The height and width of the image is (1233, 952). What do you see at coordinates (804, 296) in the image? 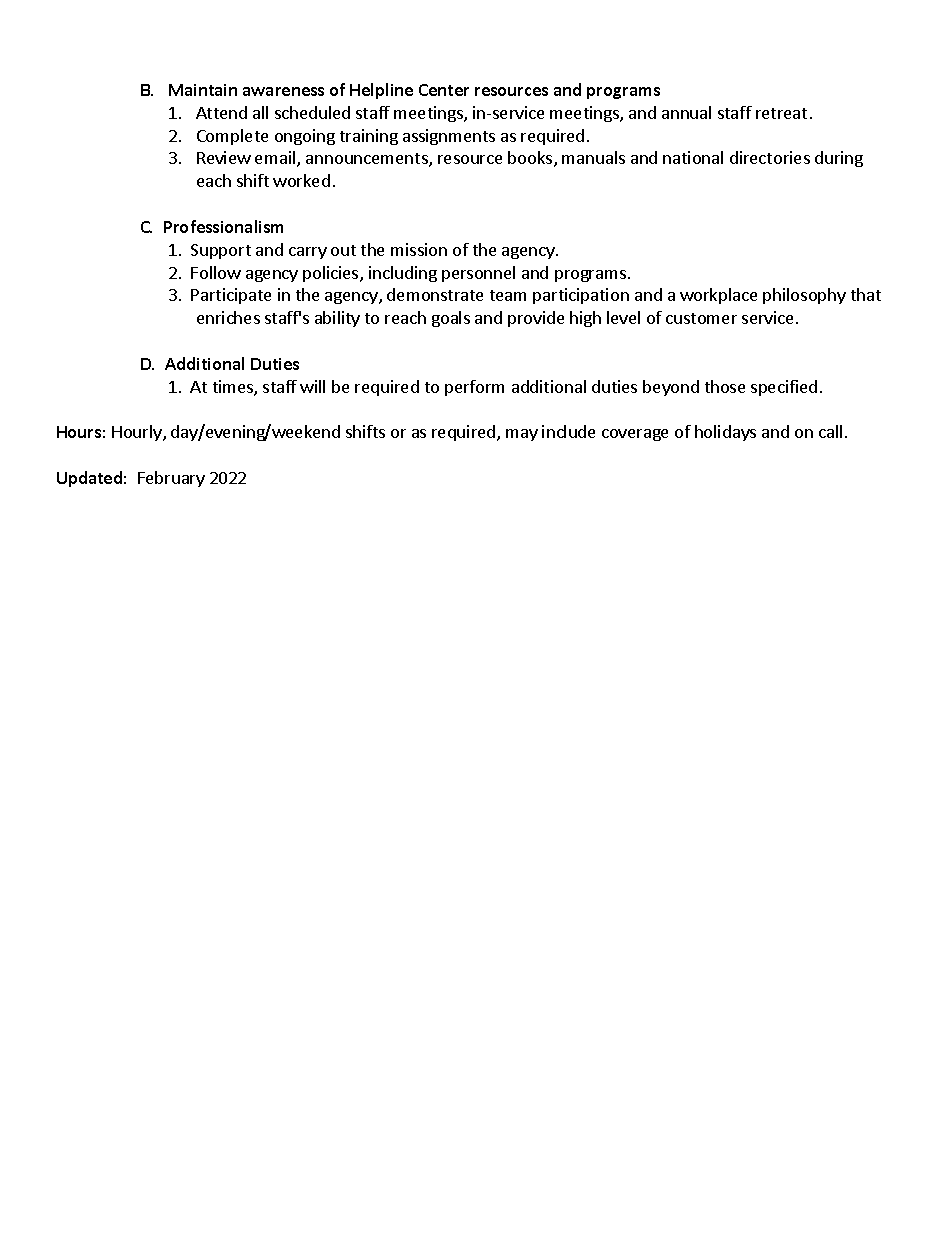
I see `philosophy` at bounding box center [804, 296].
